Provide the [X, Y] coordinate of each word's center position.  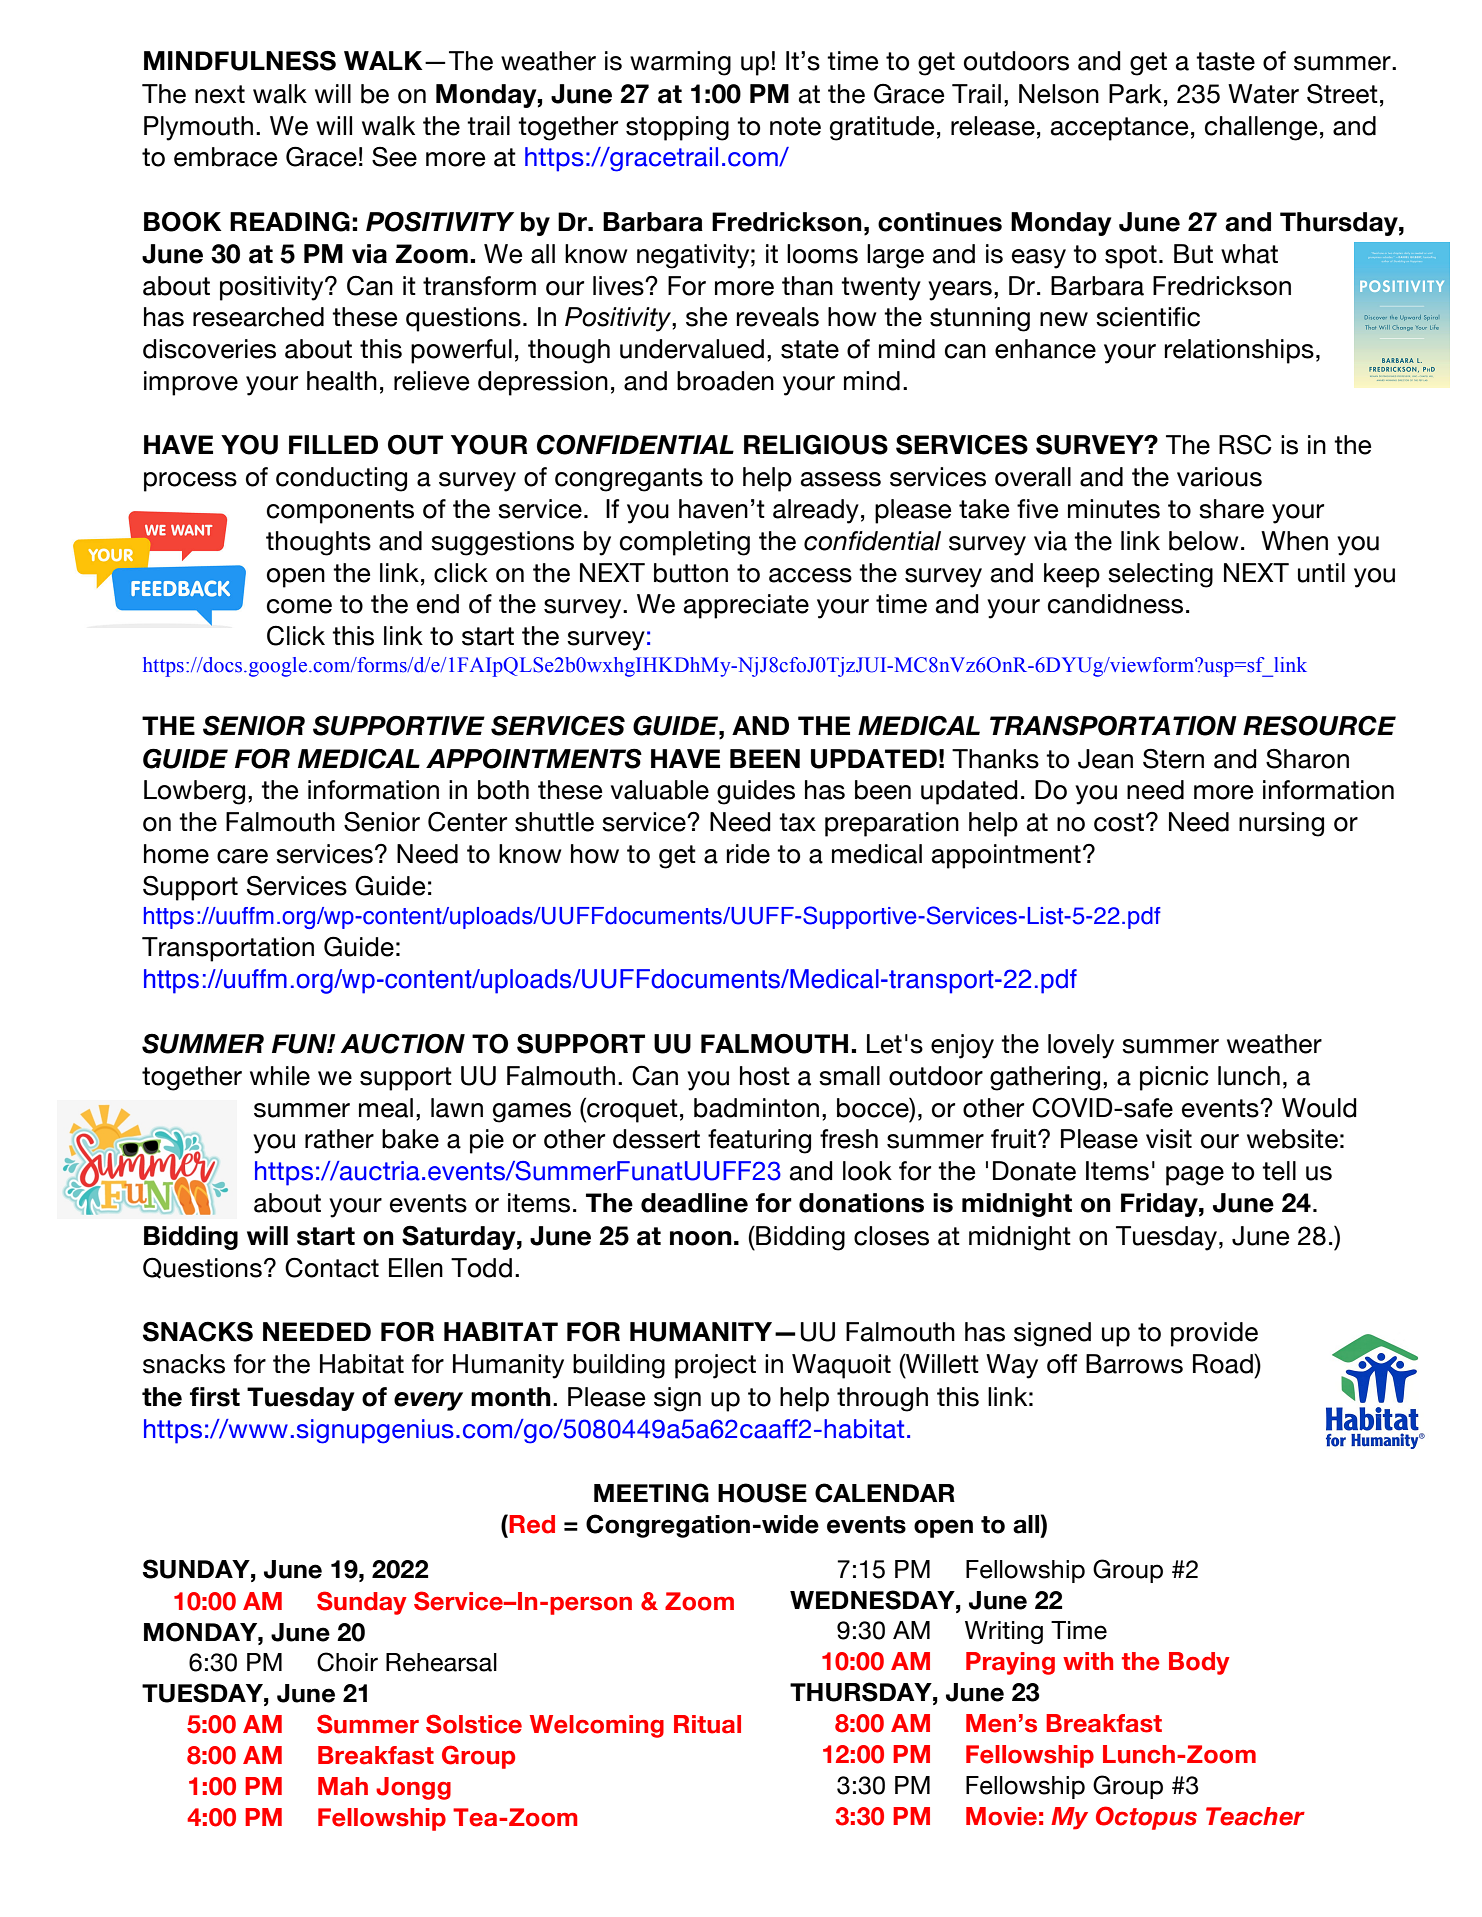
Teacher [1255, 1816]
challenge [1261, 128]
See [394, 157]
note [795, 126]
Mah [343, 1786]
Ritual [707, 1724]
